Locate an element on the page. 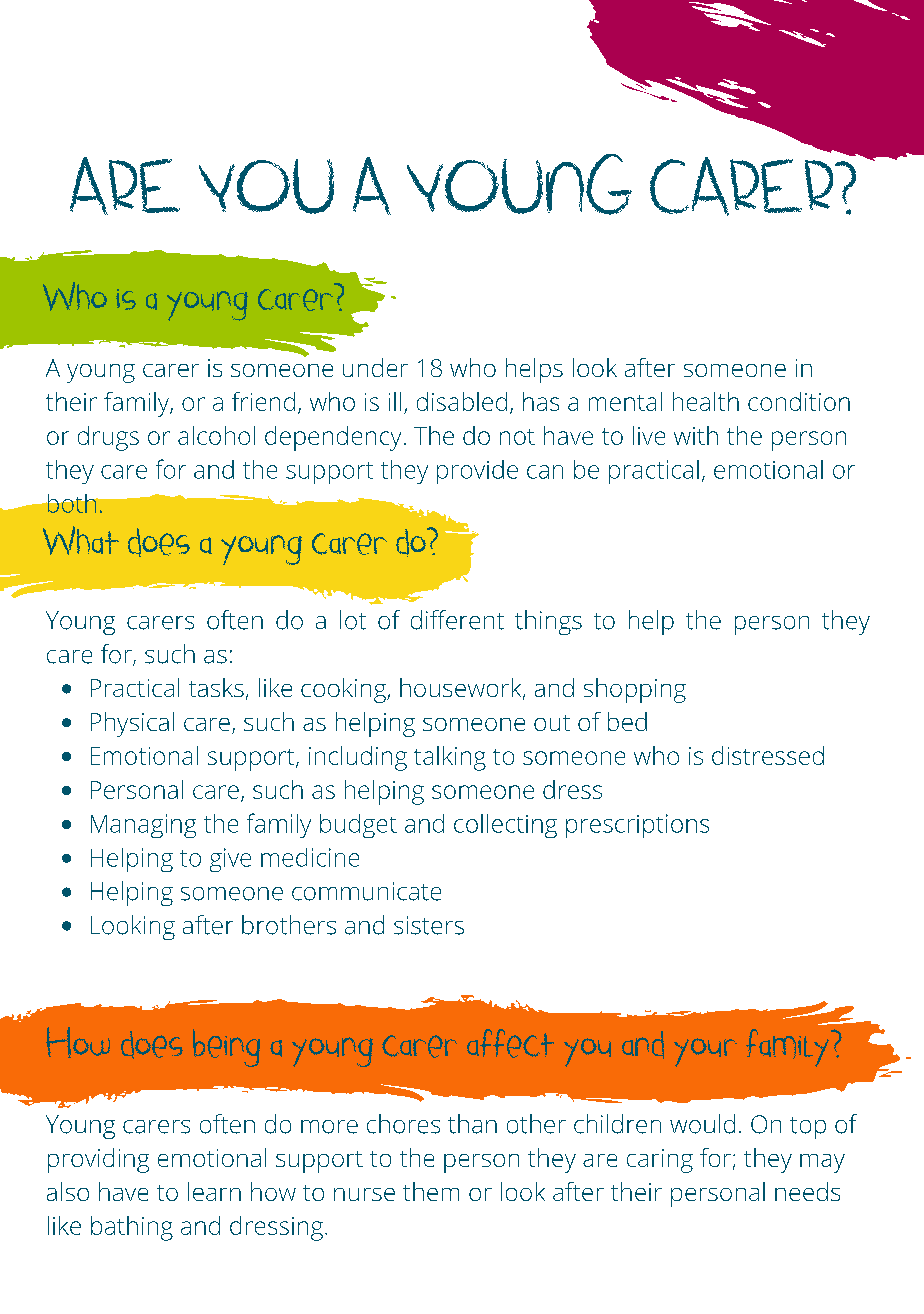 The image size is (924, 1314). disabled is located at coordinates (462, 401).
